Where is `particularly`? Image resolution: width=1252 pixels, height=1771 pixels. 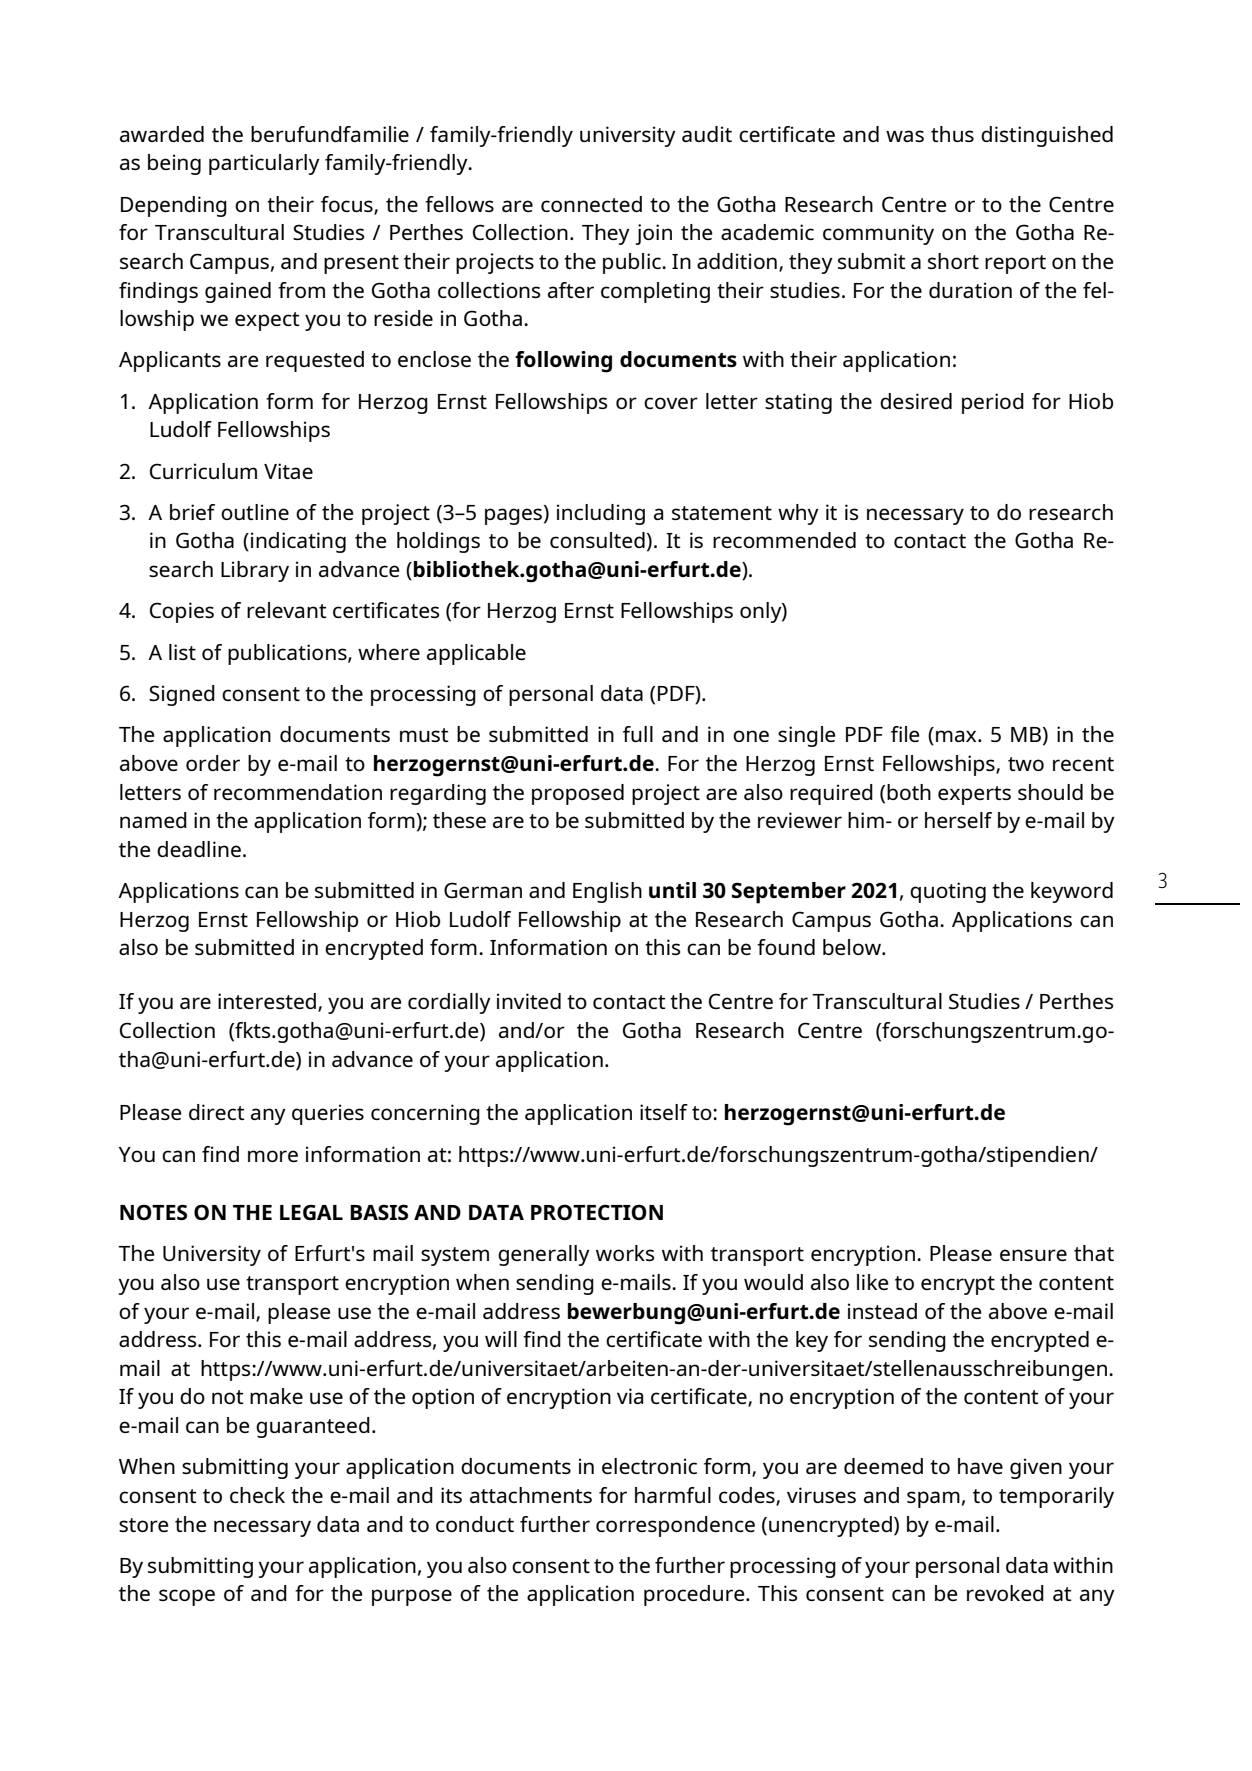
particularly is located at coordinates (264, 164).
